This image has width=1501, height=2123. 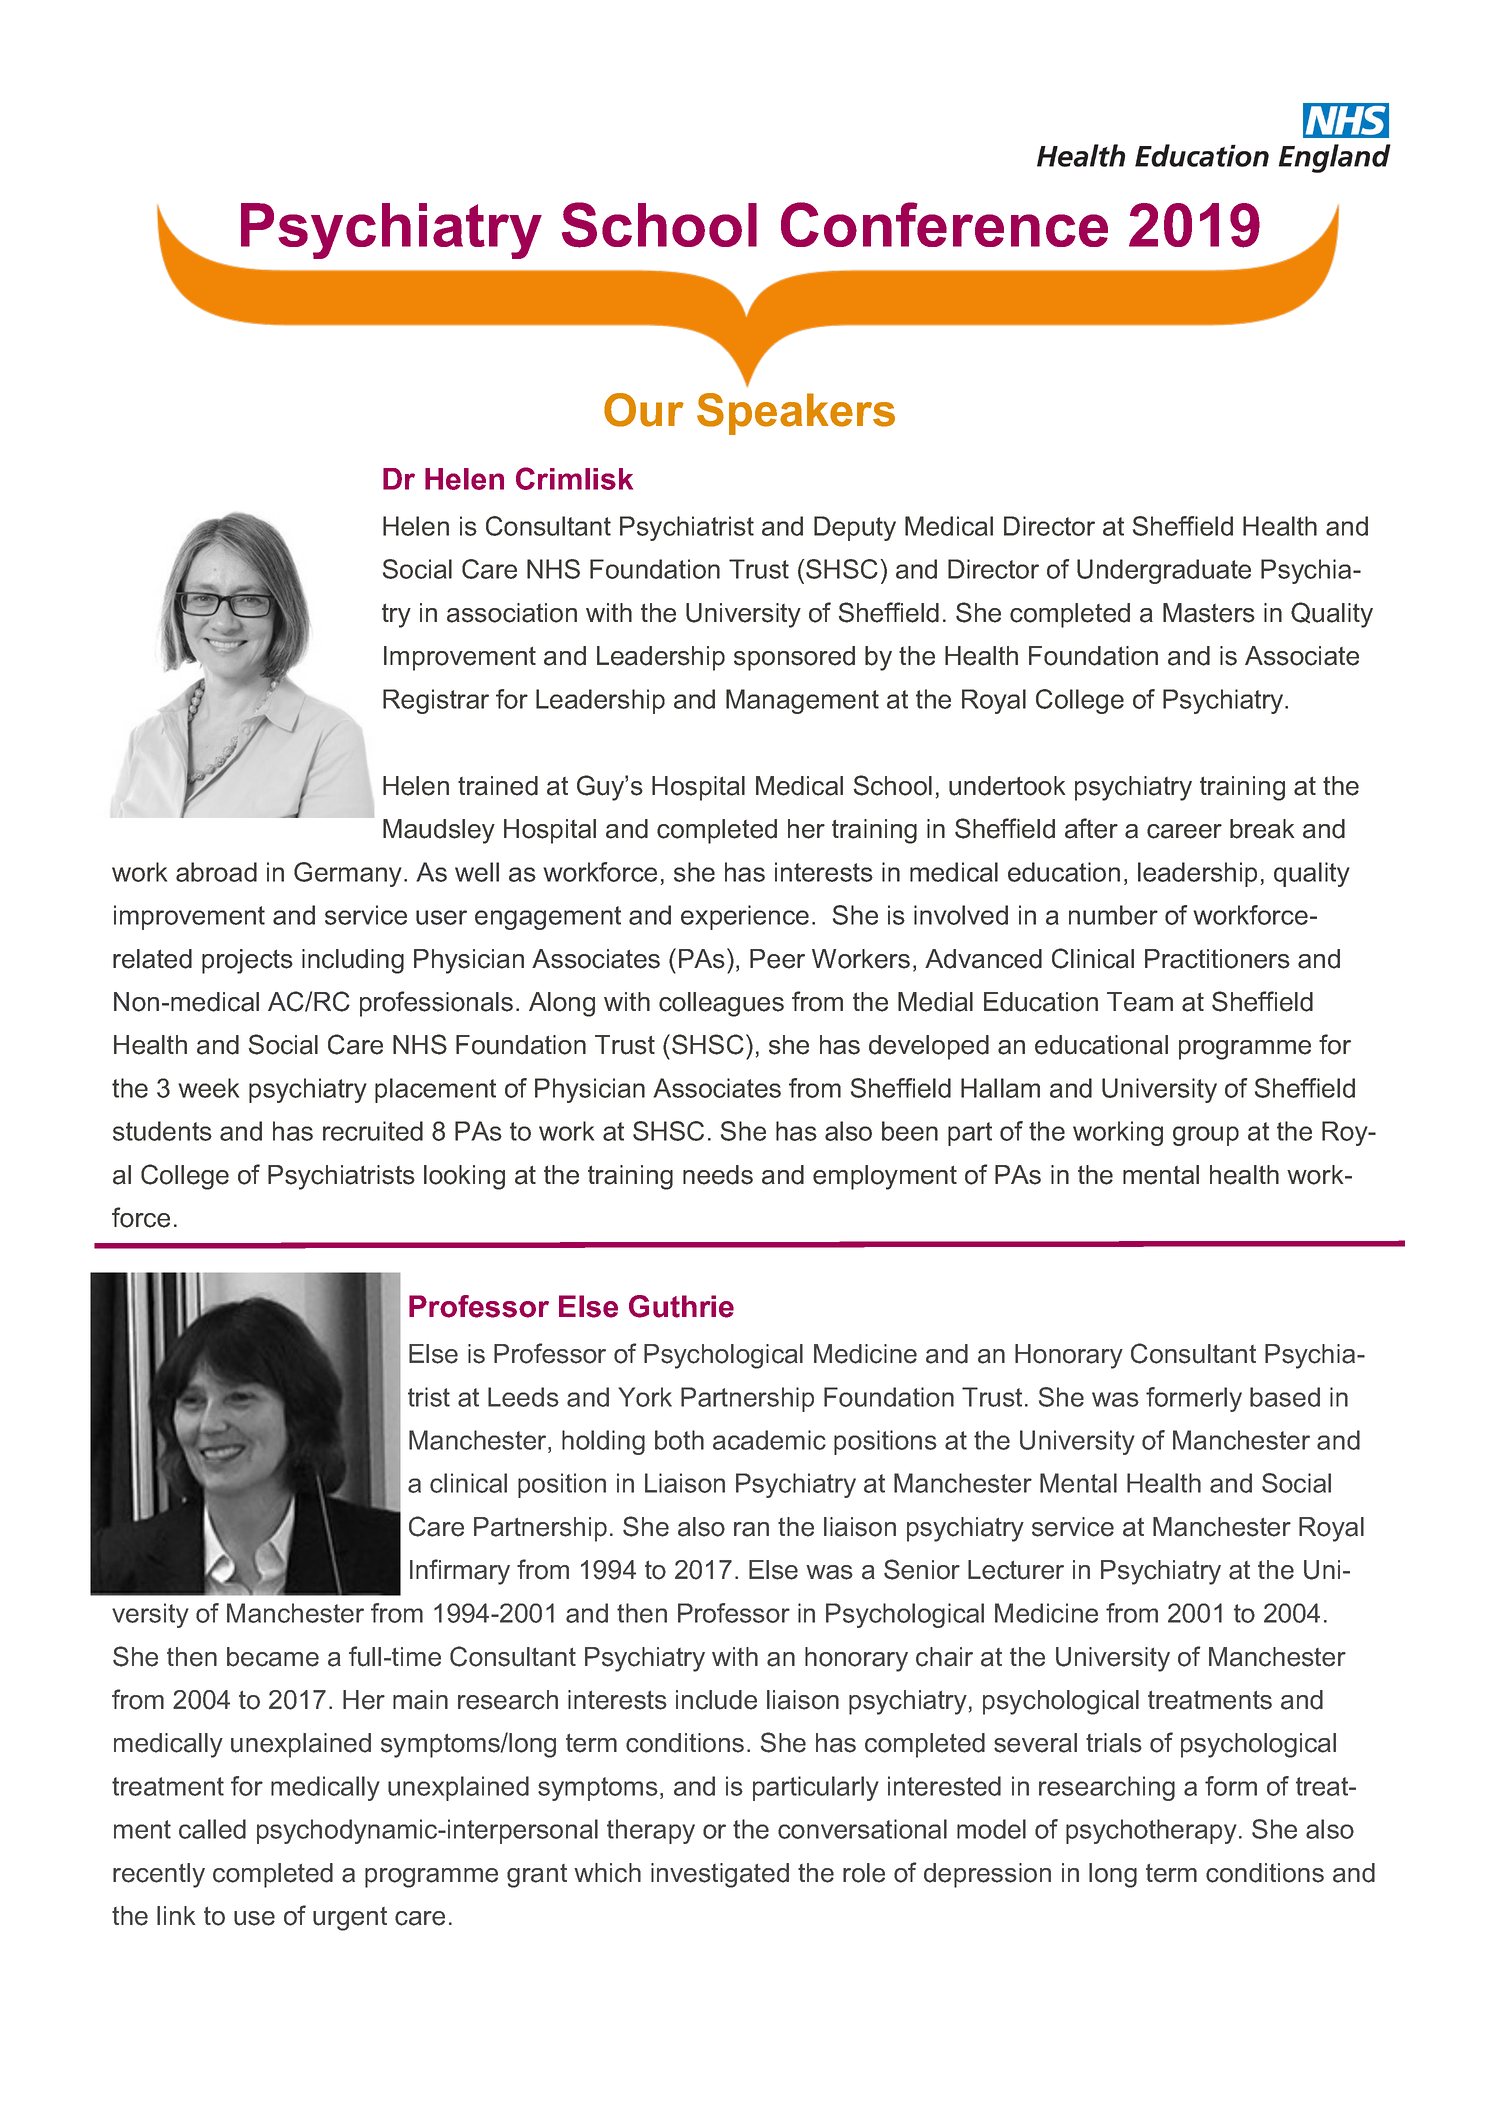 I want to click on Speakers, so click(x=796, y=414).
